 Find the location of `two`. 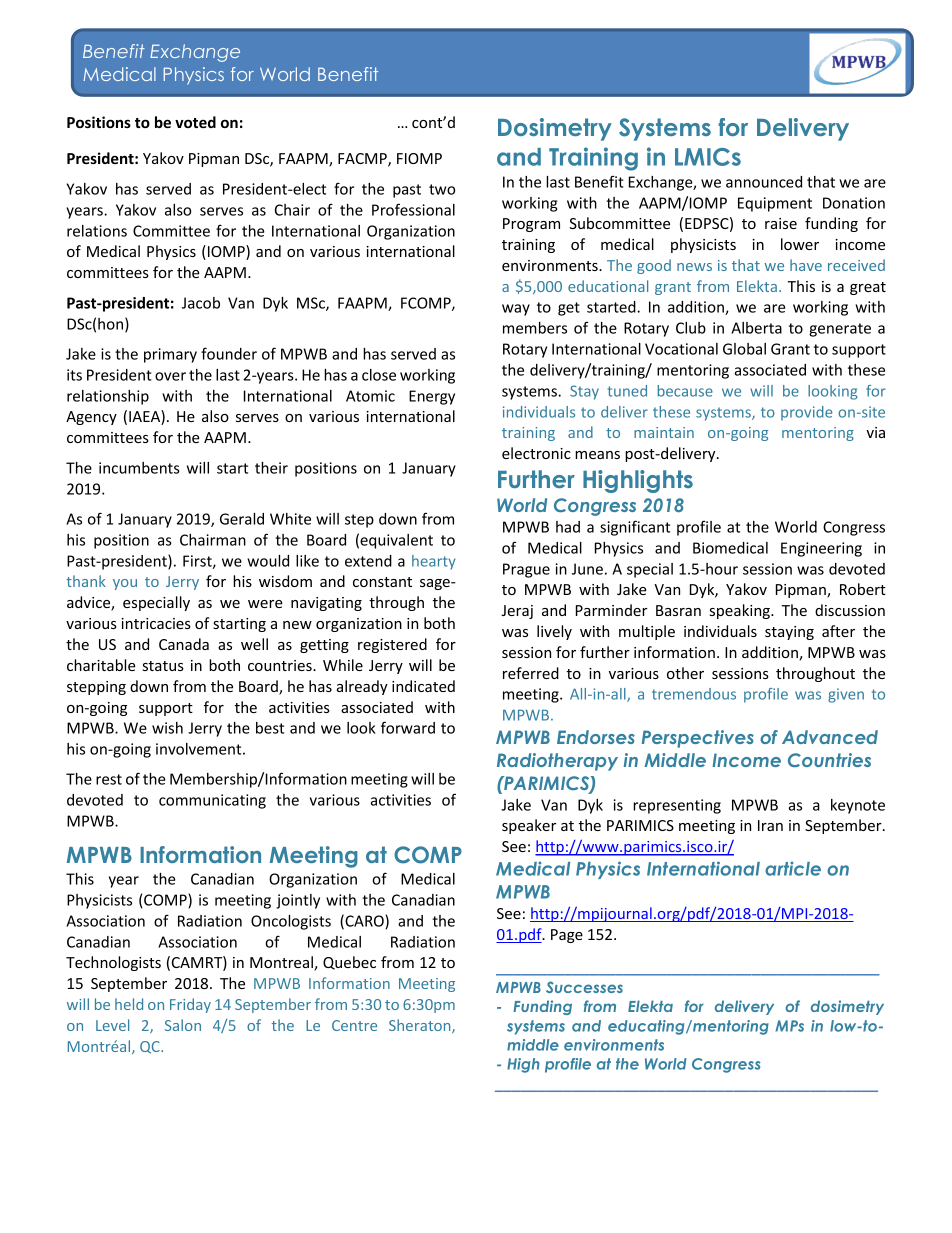

two is located at coordinates (442, 189).
